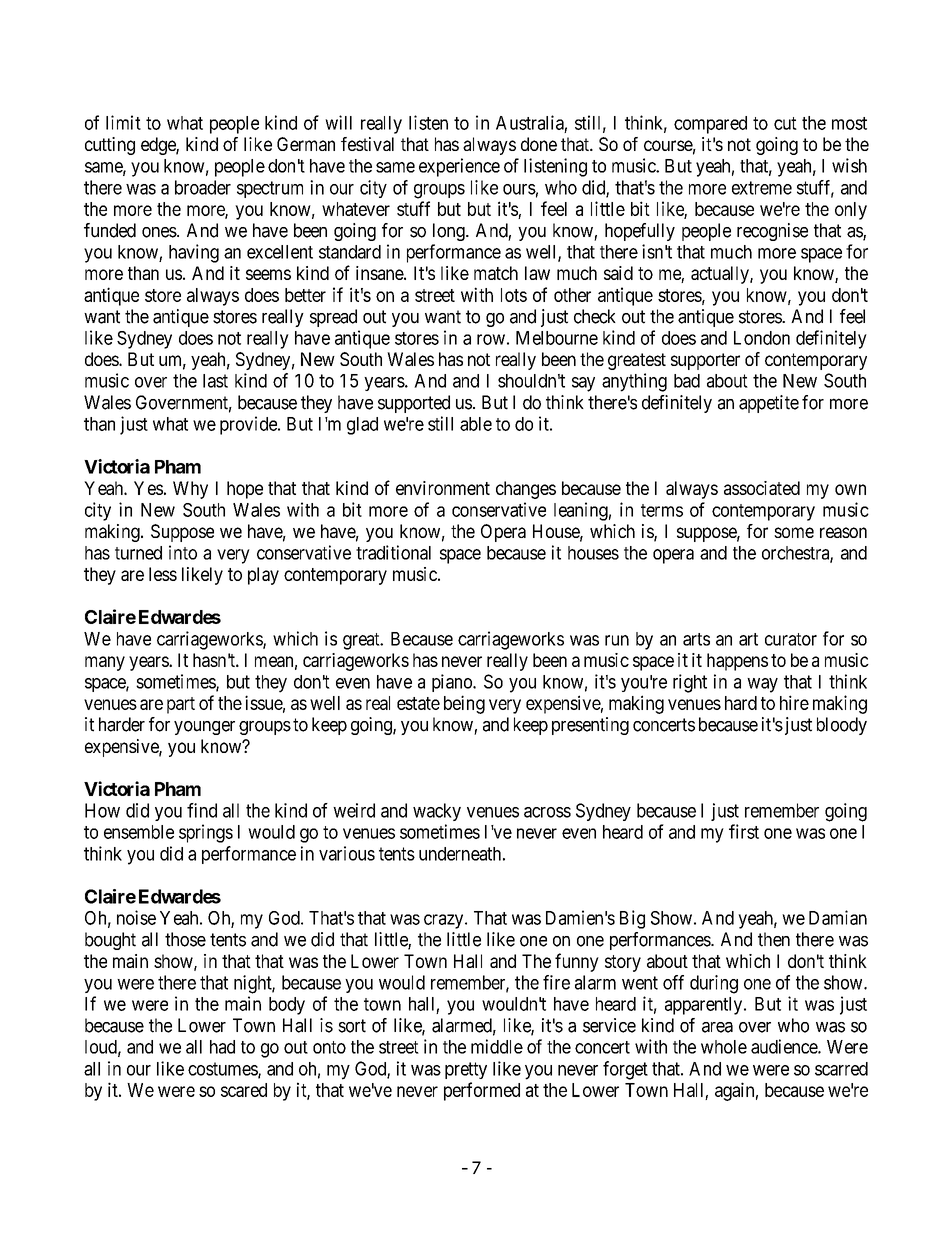  What do you see at coordinates (459, 167) in the document?
I see `experience` at bounding box center [459, 167].
